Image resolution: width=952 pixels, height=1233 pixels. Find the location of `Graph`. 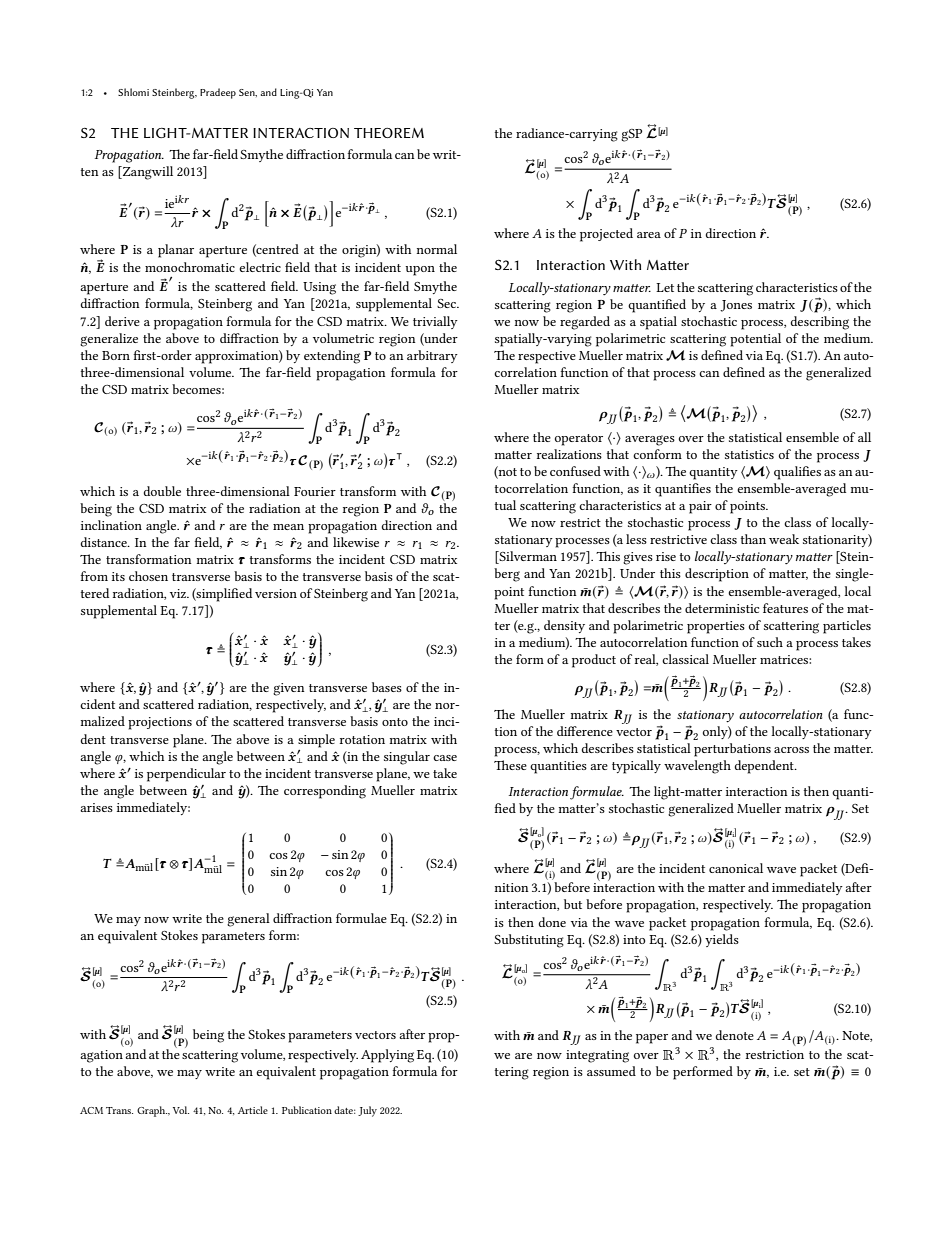

Graph is located at coordinates (152, 1111).
